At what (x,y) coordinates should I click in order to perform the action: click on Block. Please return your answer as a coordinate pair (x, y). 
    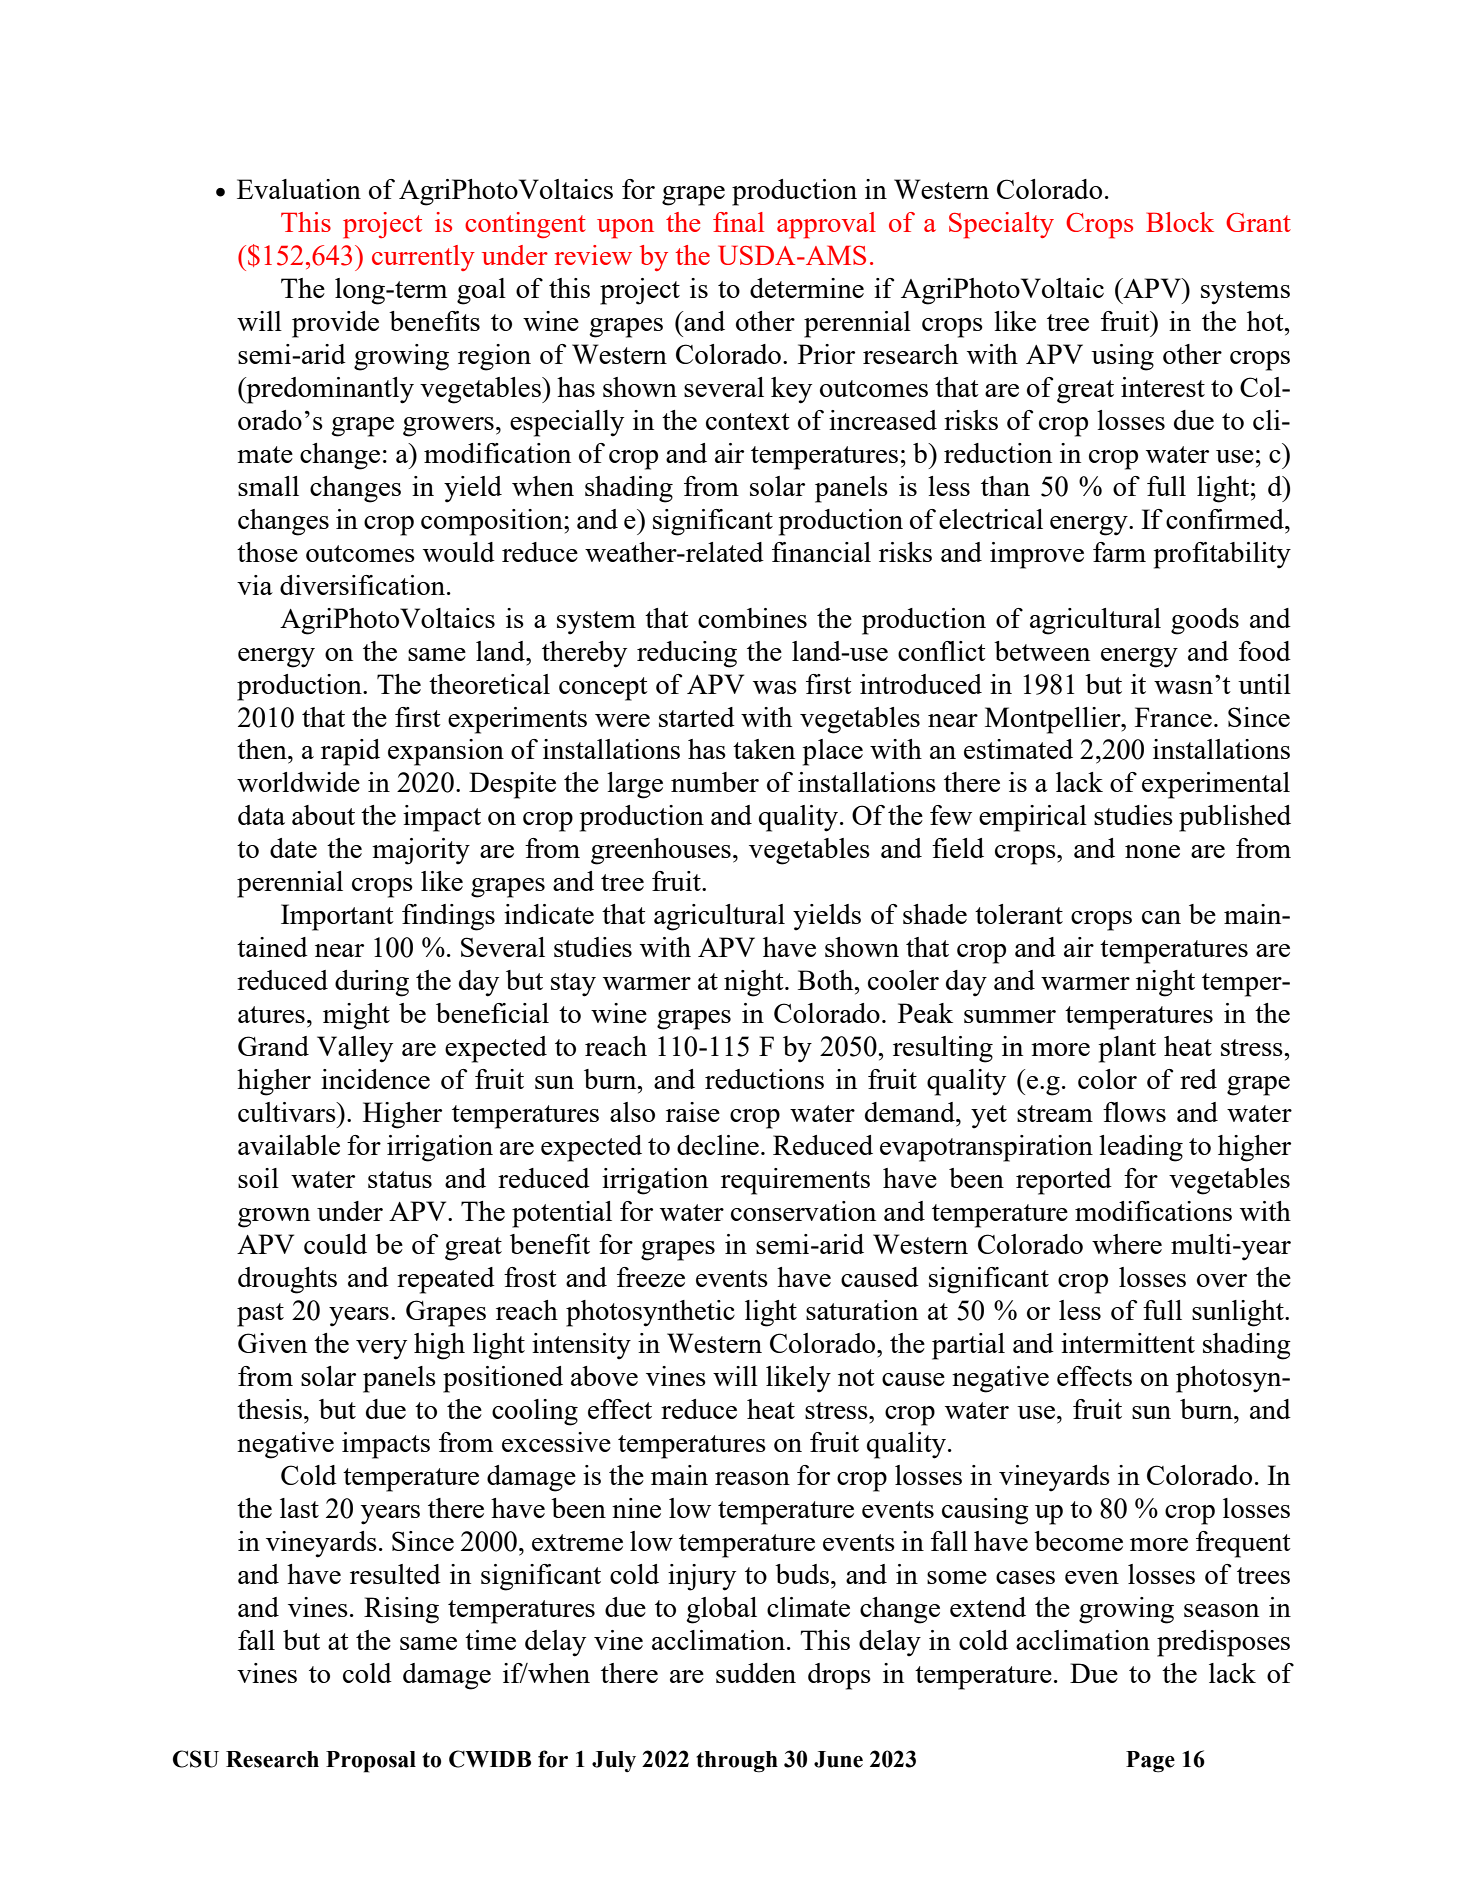
    Looking at the image, I should click on (1180, 222).
